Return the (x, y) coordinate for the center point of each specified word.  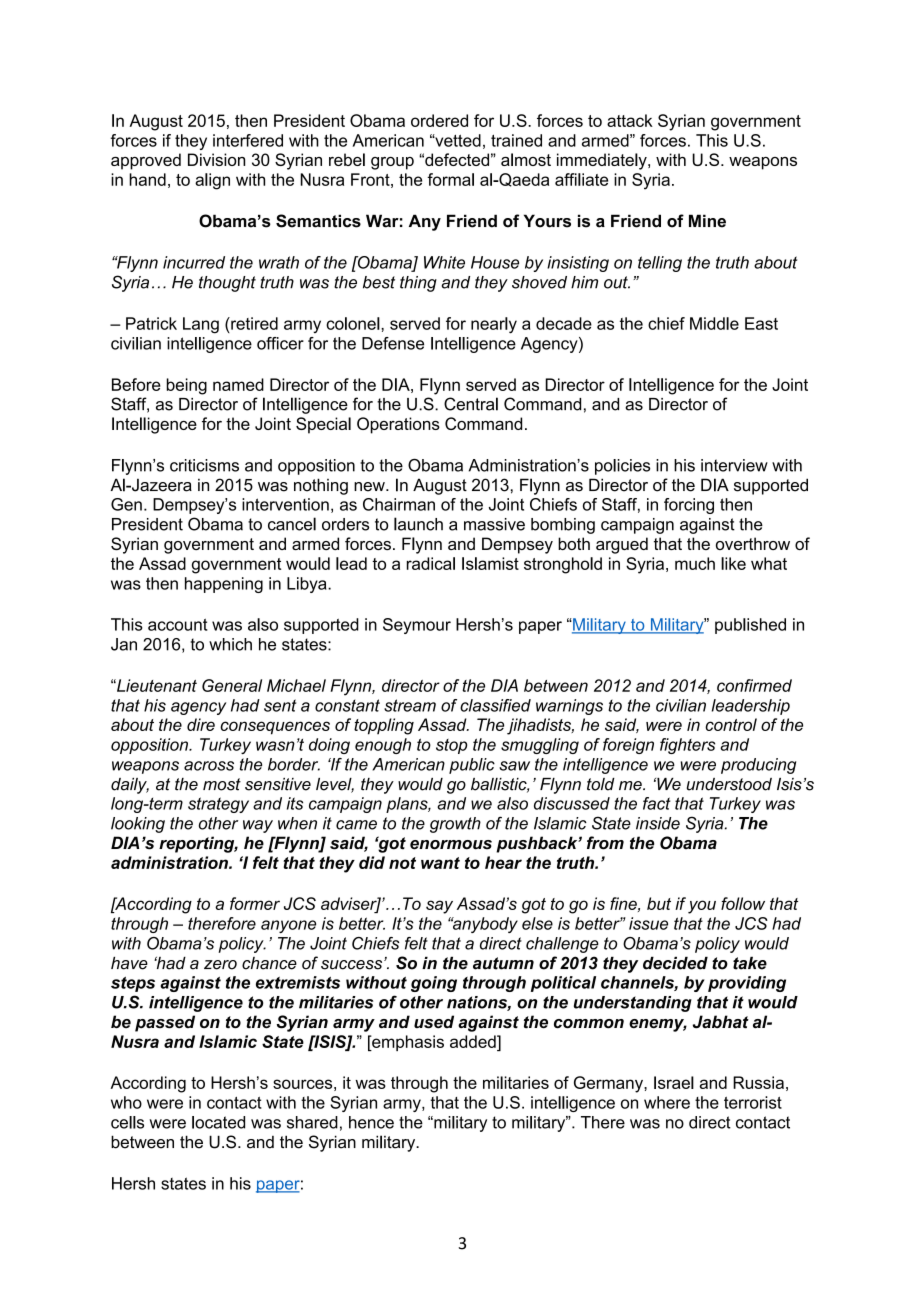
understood (729, 784)
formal (450, 179)
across (209, 766)
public (472, 766)
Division (216, 159)
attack (630, 120)
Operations (398, 425)
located (218, 1122)
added (474, 1041)
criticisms (204, 465)
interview (734, 465)
